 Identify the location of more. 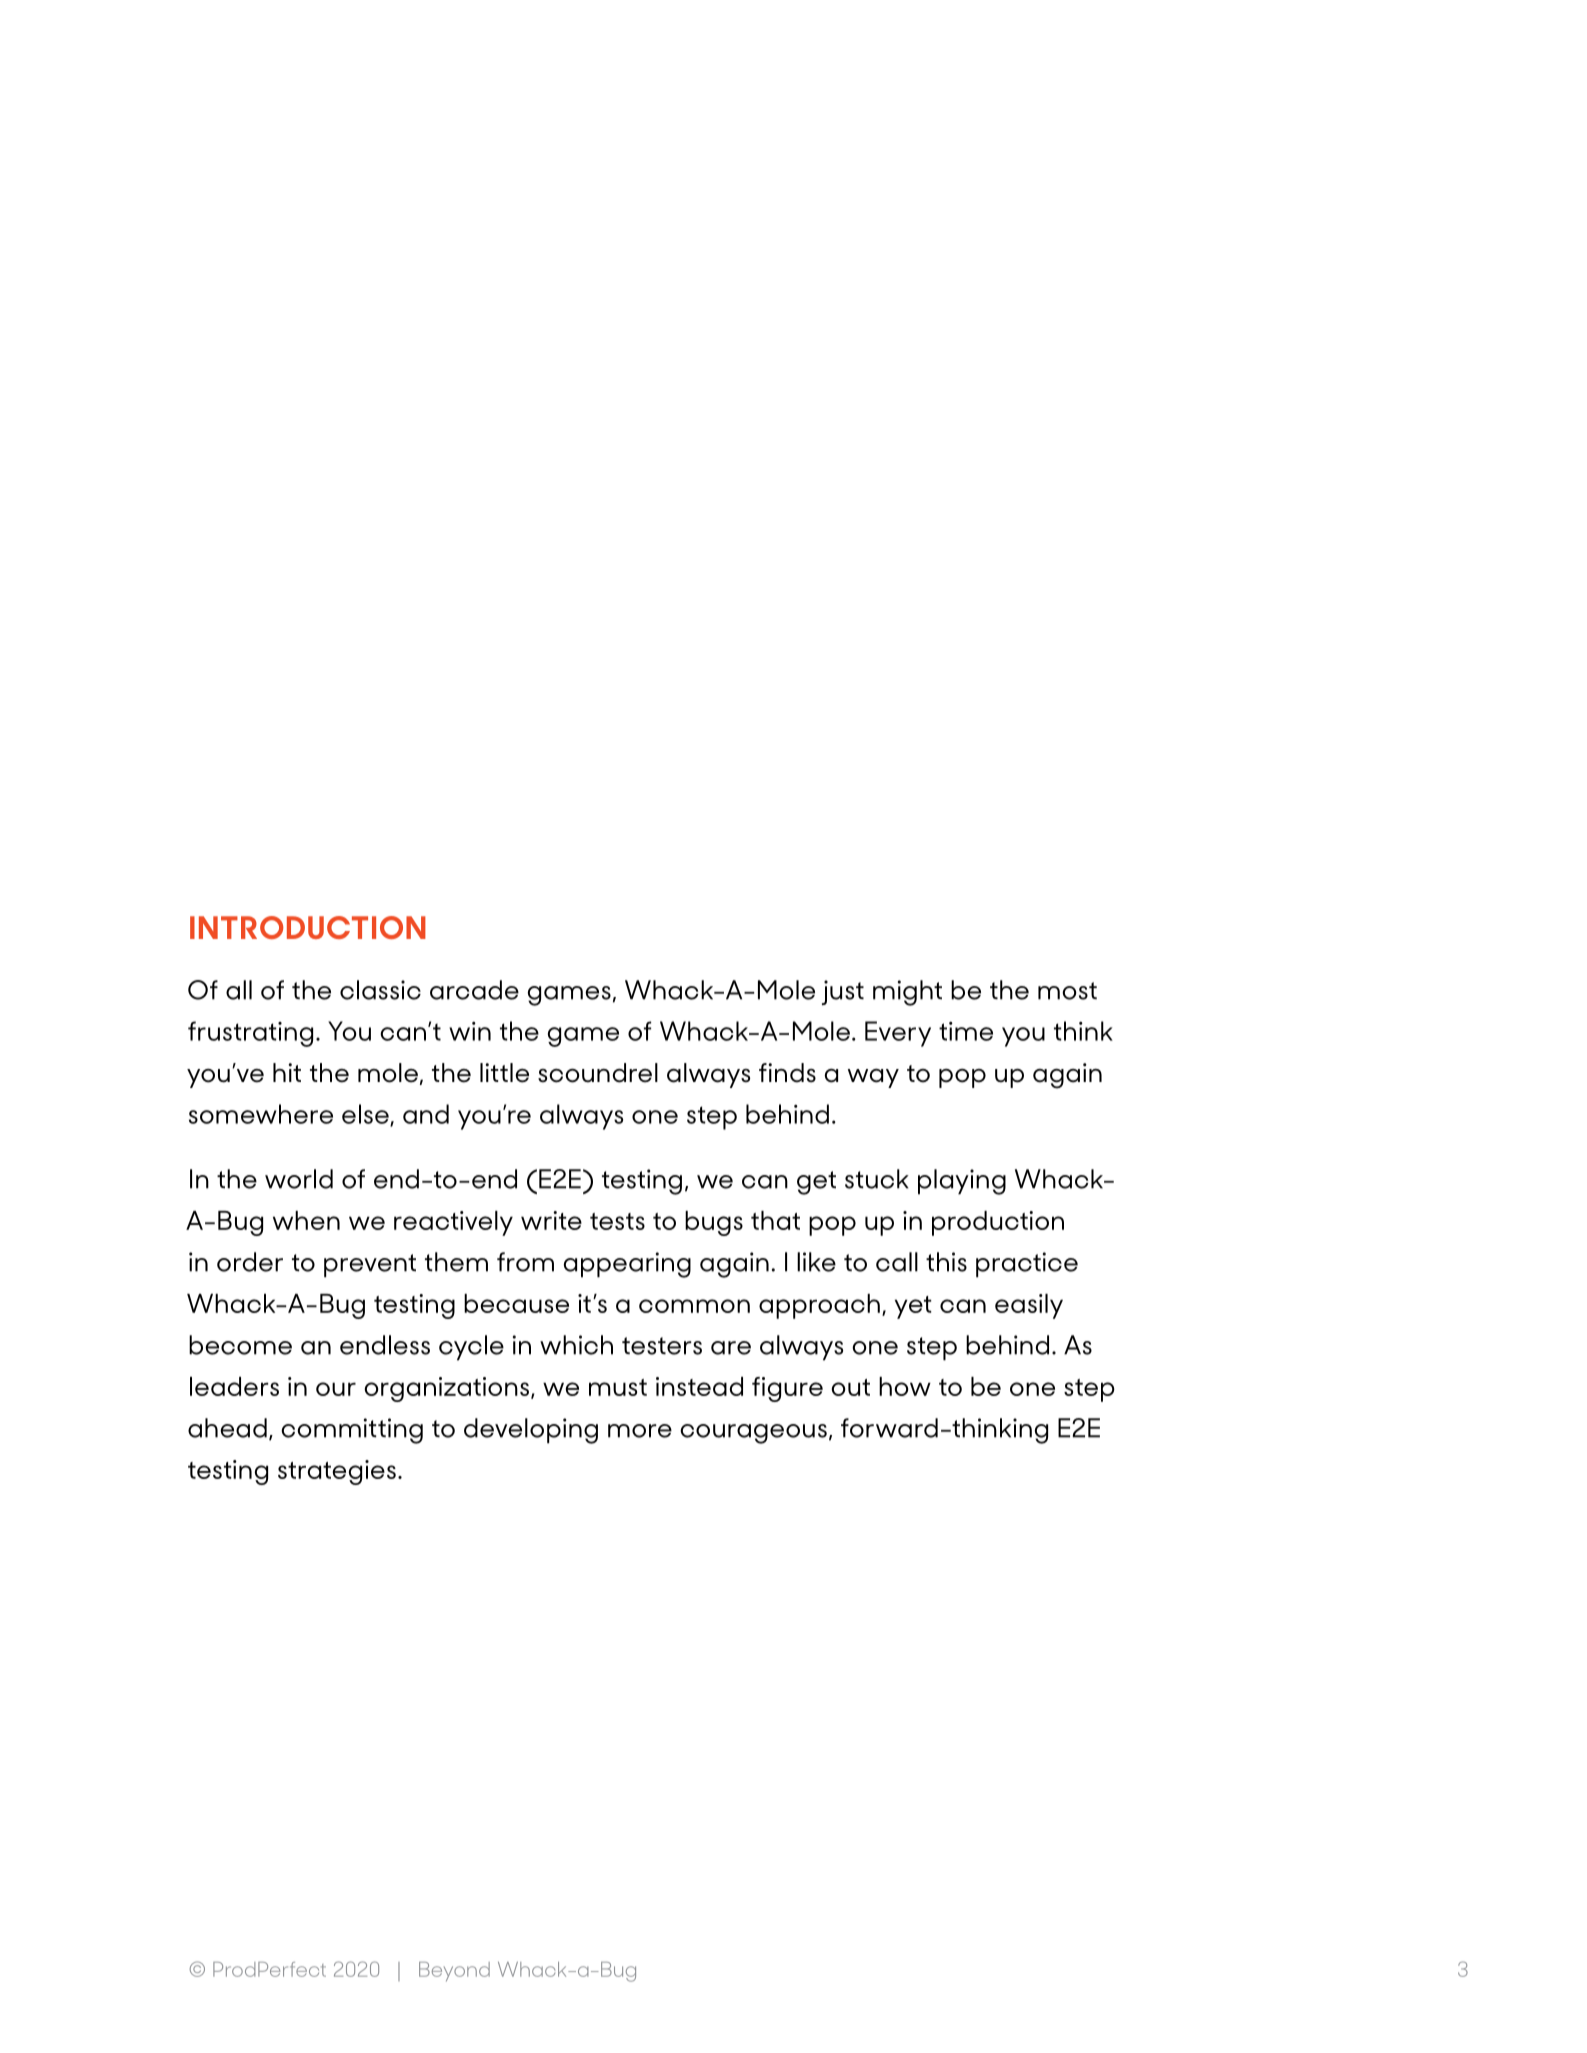
(640, 1431).
